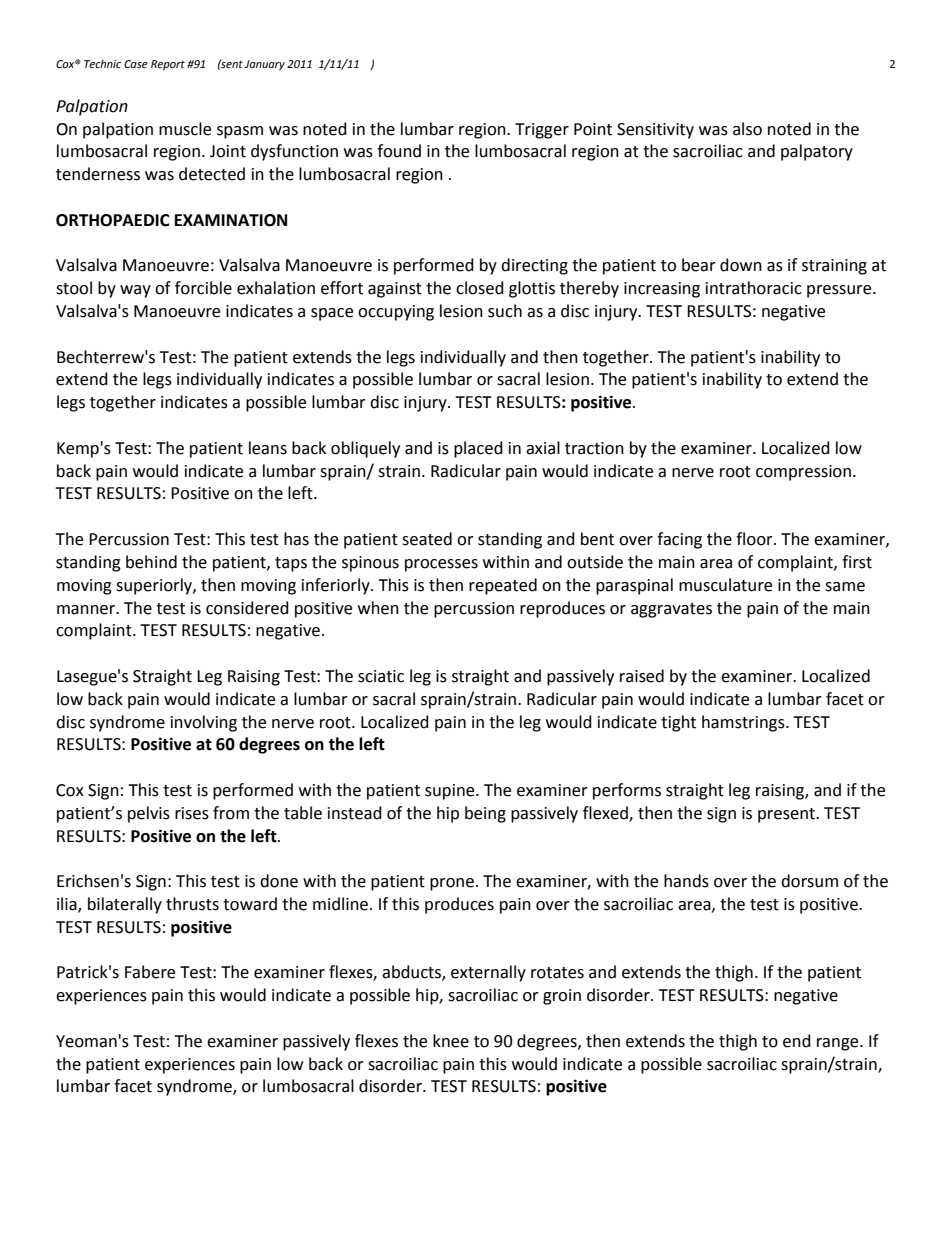  I want to click on pelvis, so click(149, 814).
